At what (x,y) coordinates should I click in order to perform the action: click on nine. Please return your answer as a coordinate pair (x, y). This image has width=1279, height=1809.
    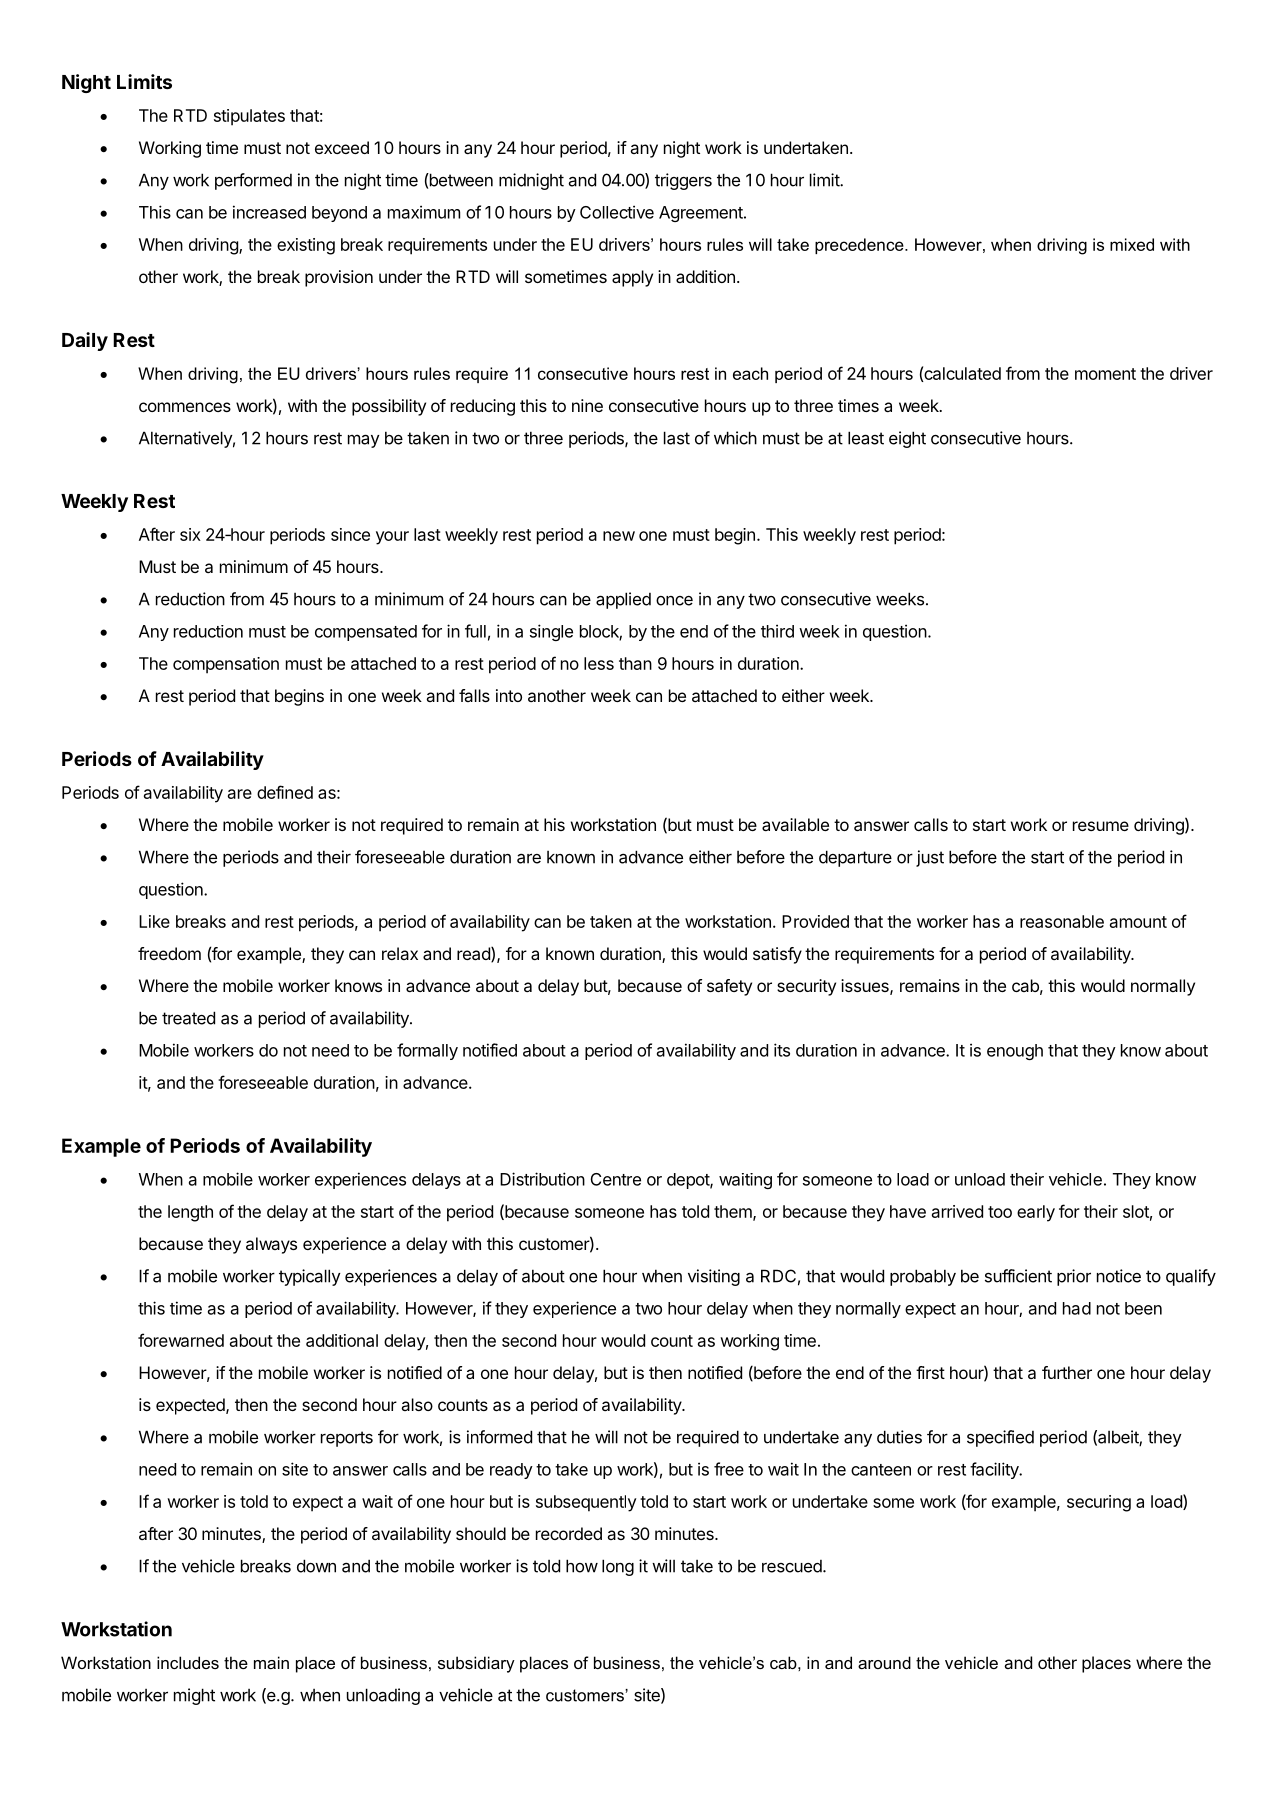
    Looking at the image, I should click on (587, 405).
